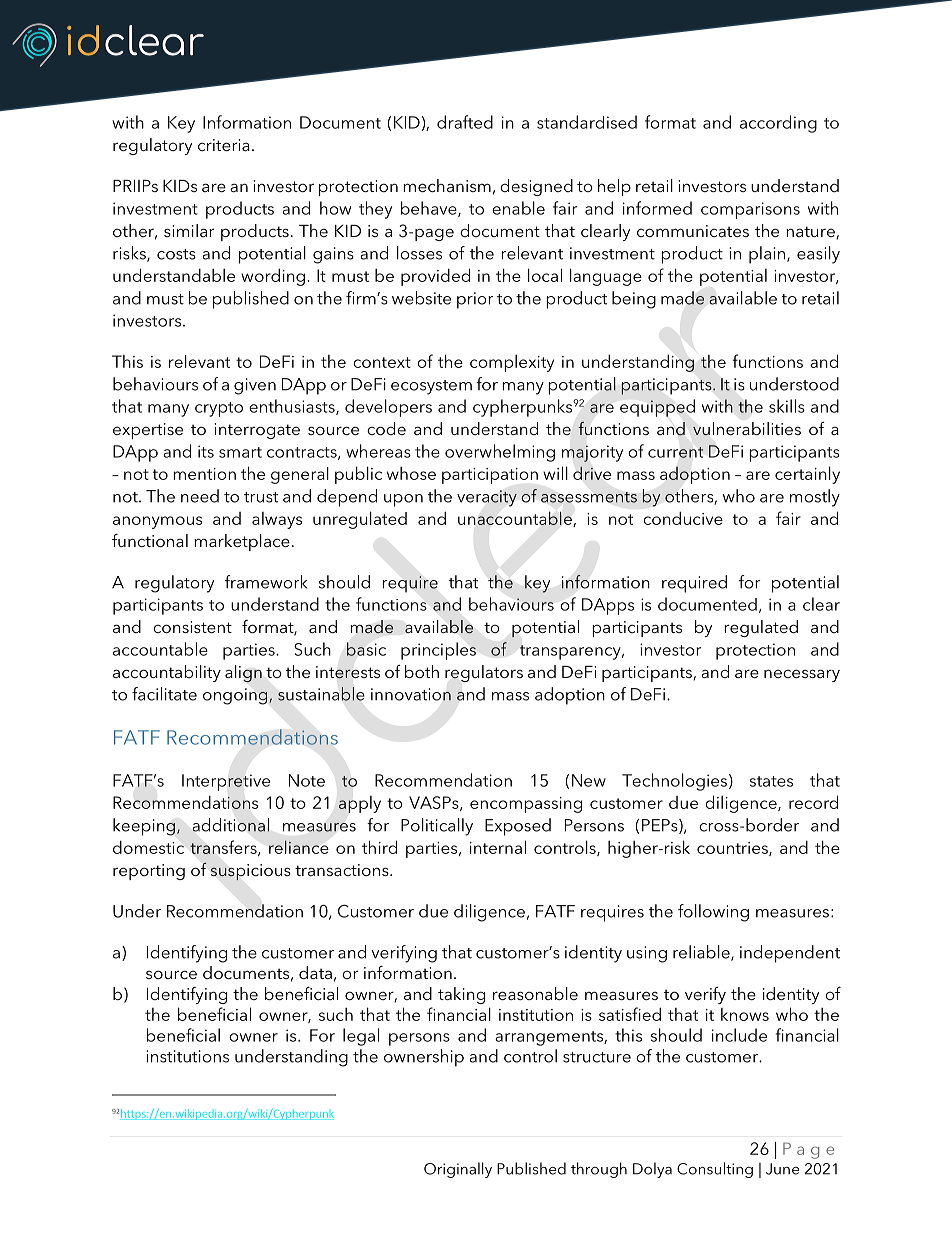 The image size is (952, 1233). Describe the element at coordinates (224, 145) in the image. I see `criteria` at that location.
